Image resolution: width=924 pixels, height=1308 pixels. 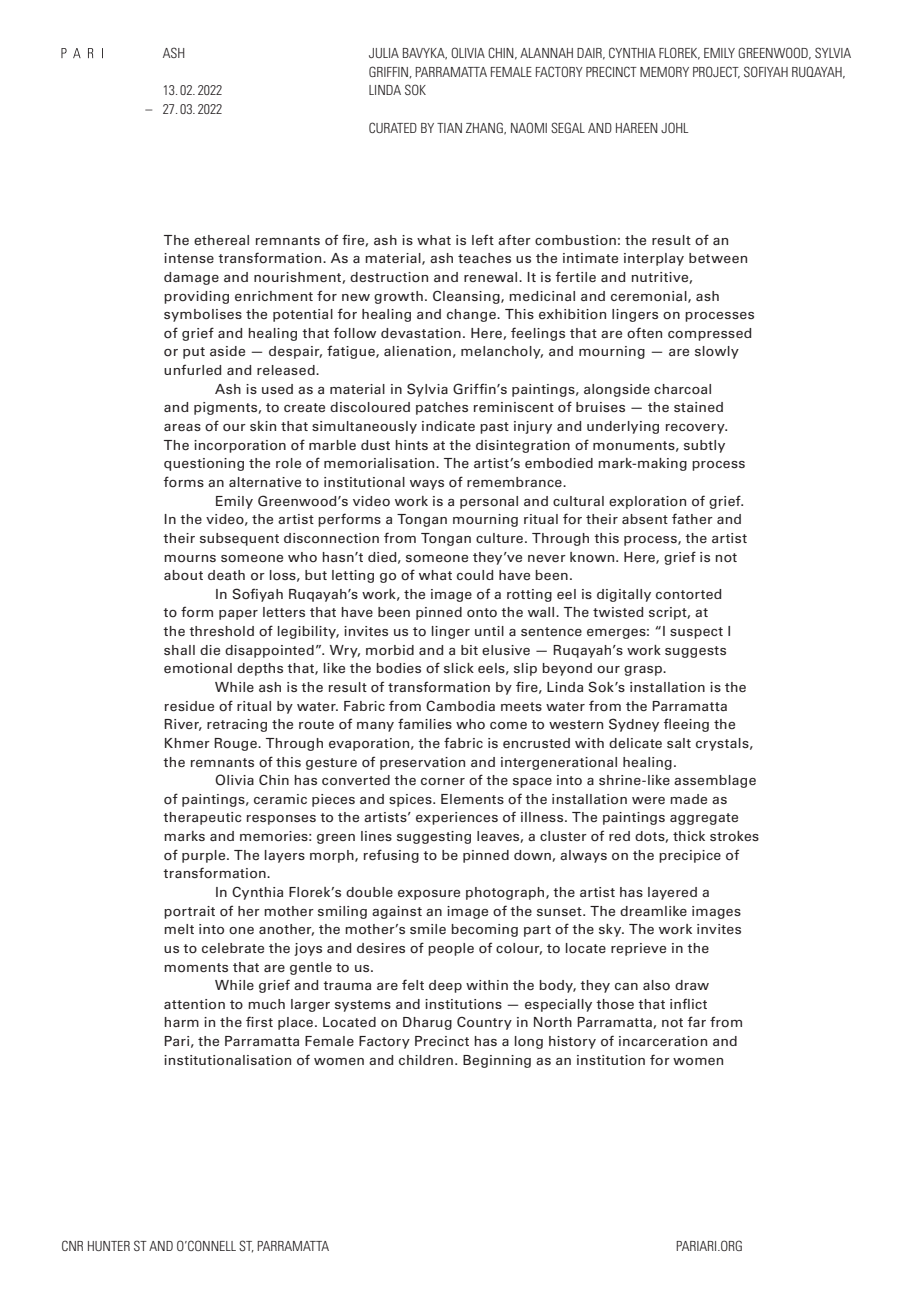 What do you see at coordinates (196, 297) in the document?
I see `providing` at bounding box center [196, 297].
